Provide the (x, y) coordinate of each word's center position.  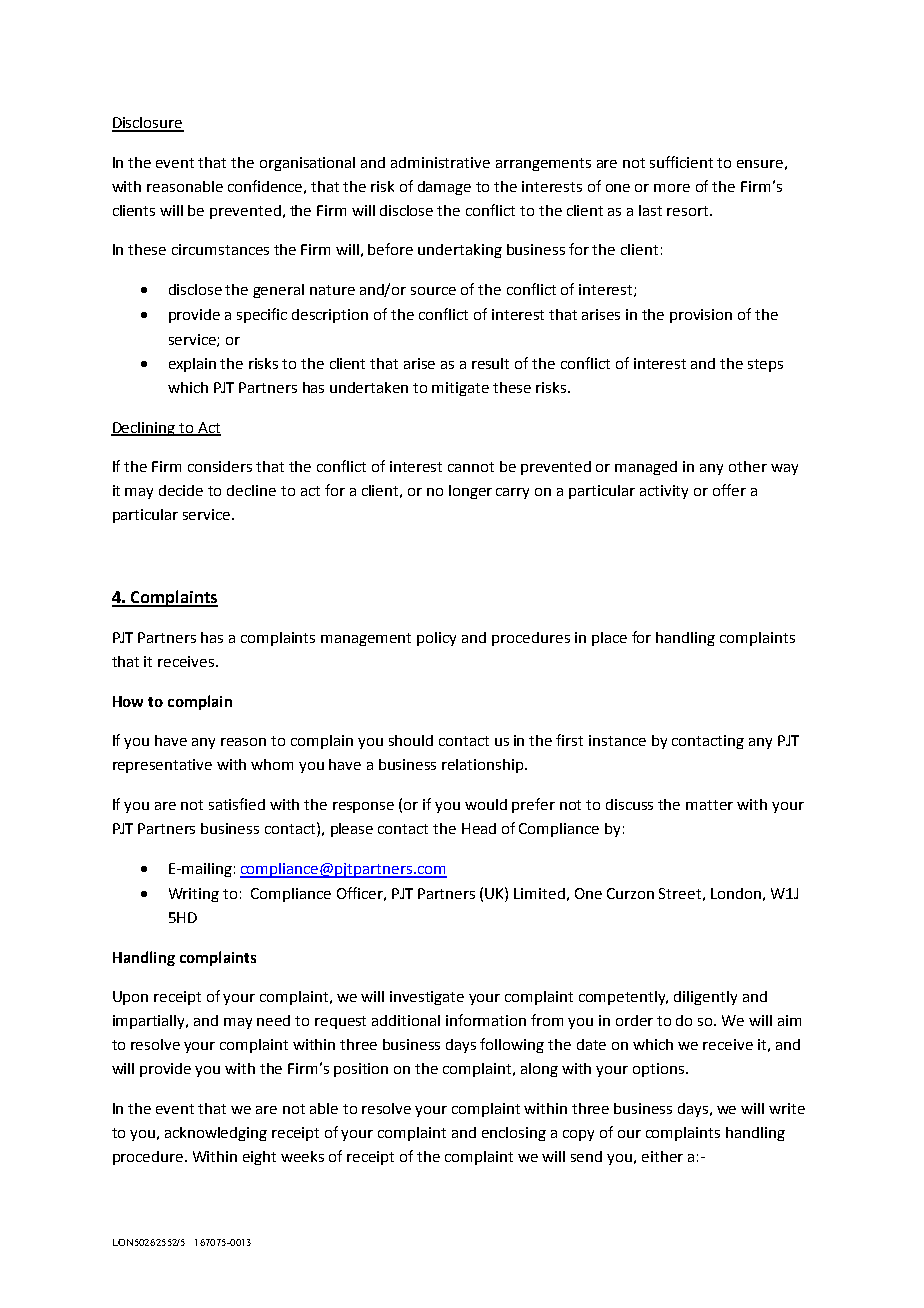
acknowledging (216, 1134)
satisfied (237, 804)
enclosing (514, 1134)
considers (220, 466)
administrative (440, 162)
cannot (471, 467)
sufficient (681, 162)
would (486, 804)
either (662, 1156)
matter (709, 805)
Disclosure (148, 124)
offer (729, 490)
